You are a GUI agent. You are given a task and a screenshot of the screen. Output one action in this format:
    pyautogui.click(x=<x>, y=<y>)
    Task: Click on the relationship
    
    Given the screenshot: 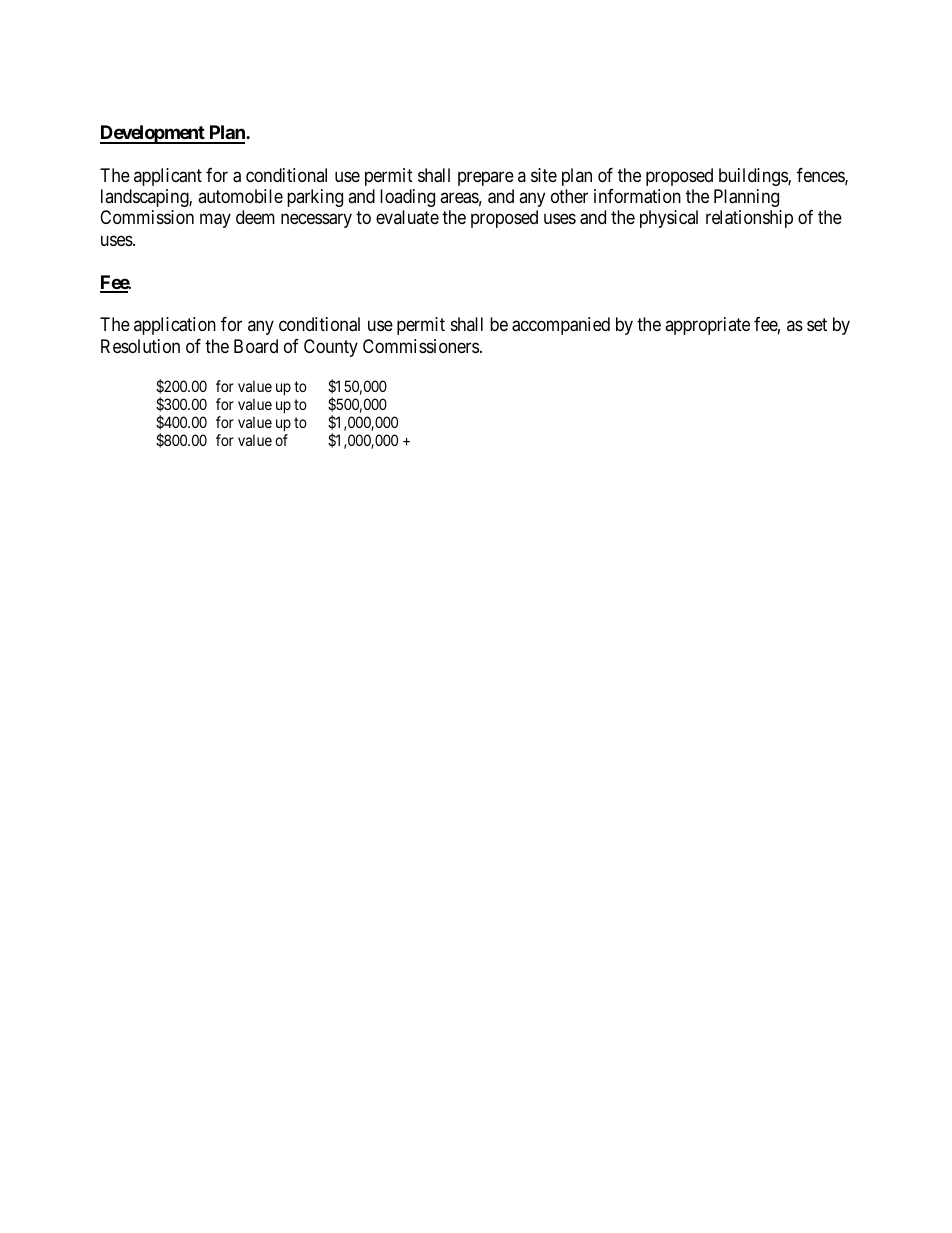 What is the action you would take?
    pyautogui.click(x=749, y=219)
